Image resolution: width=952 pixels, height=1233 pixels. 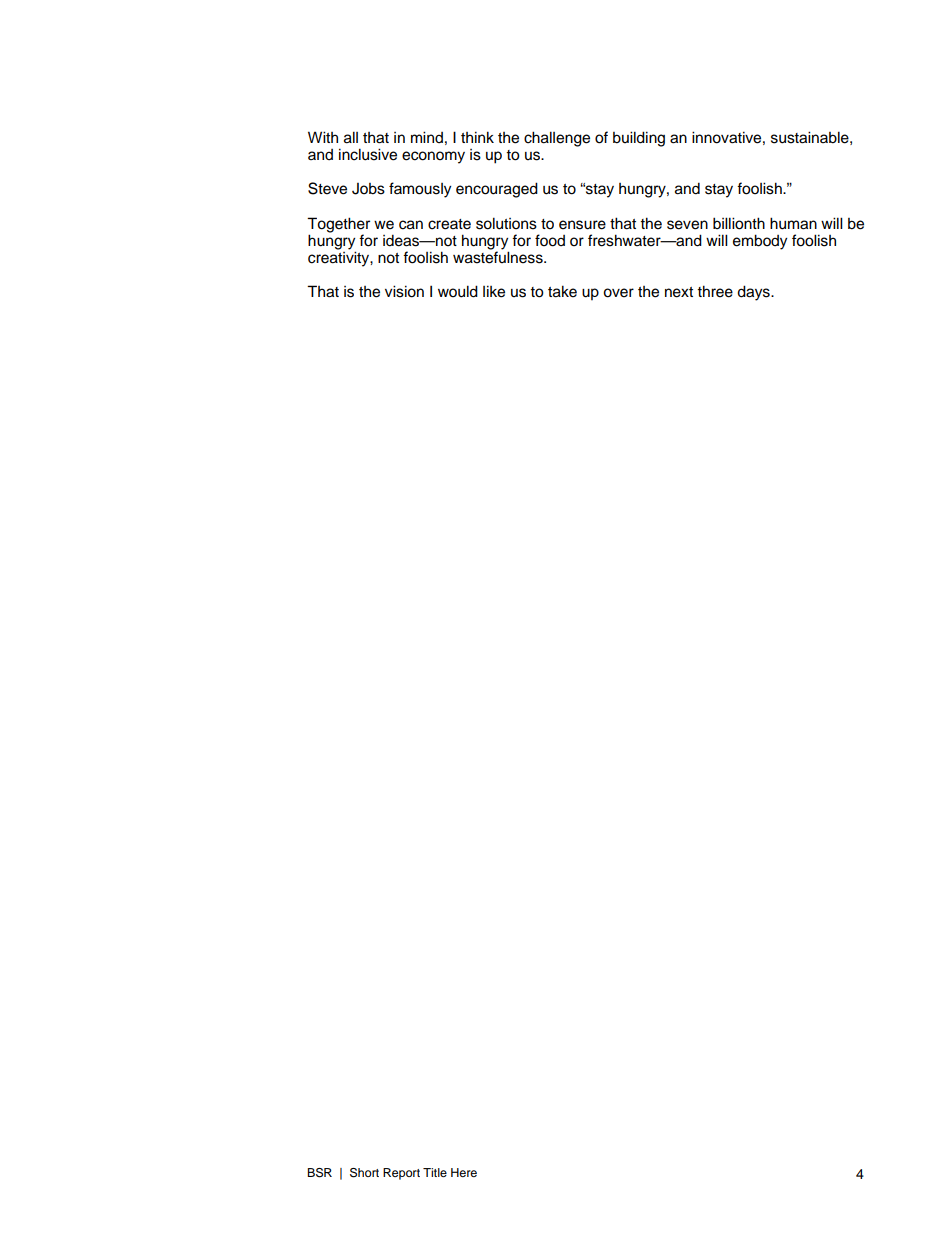 What do you see at coordinates (562, 291) in the image?
I see `take` at bounding box center [562, 291].
